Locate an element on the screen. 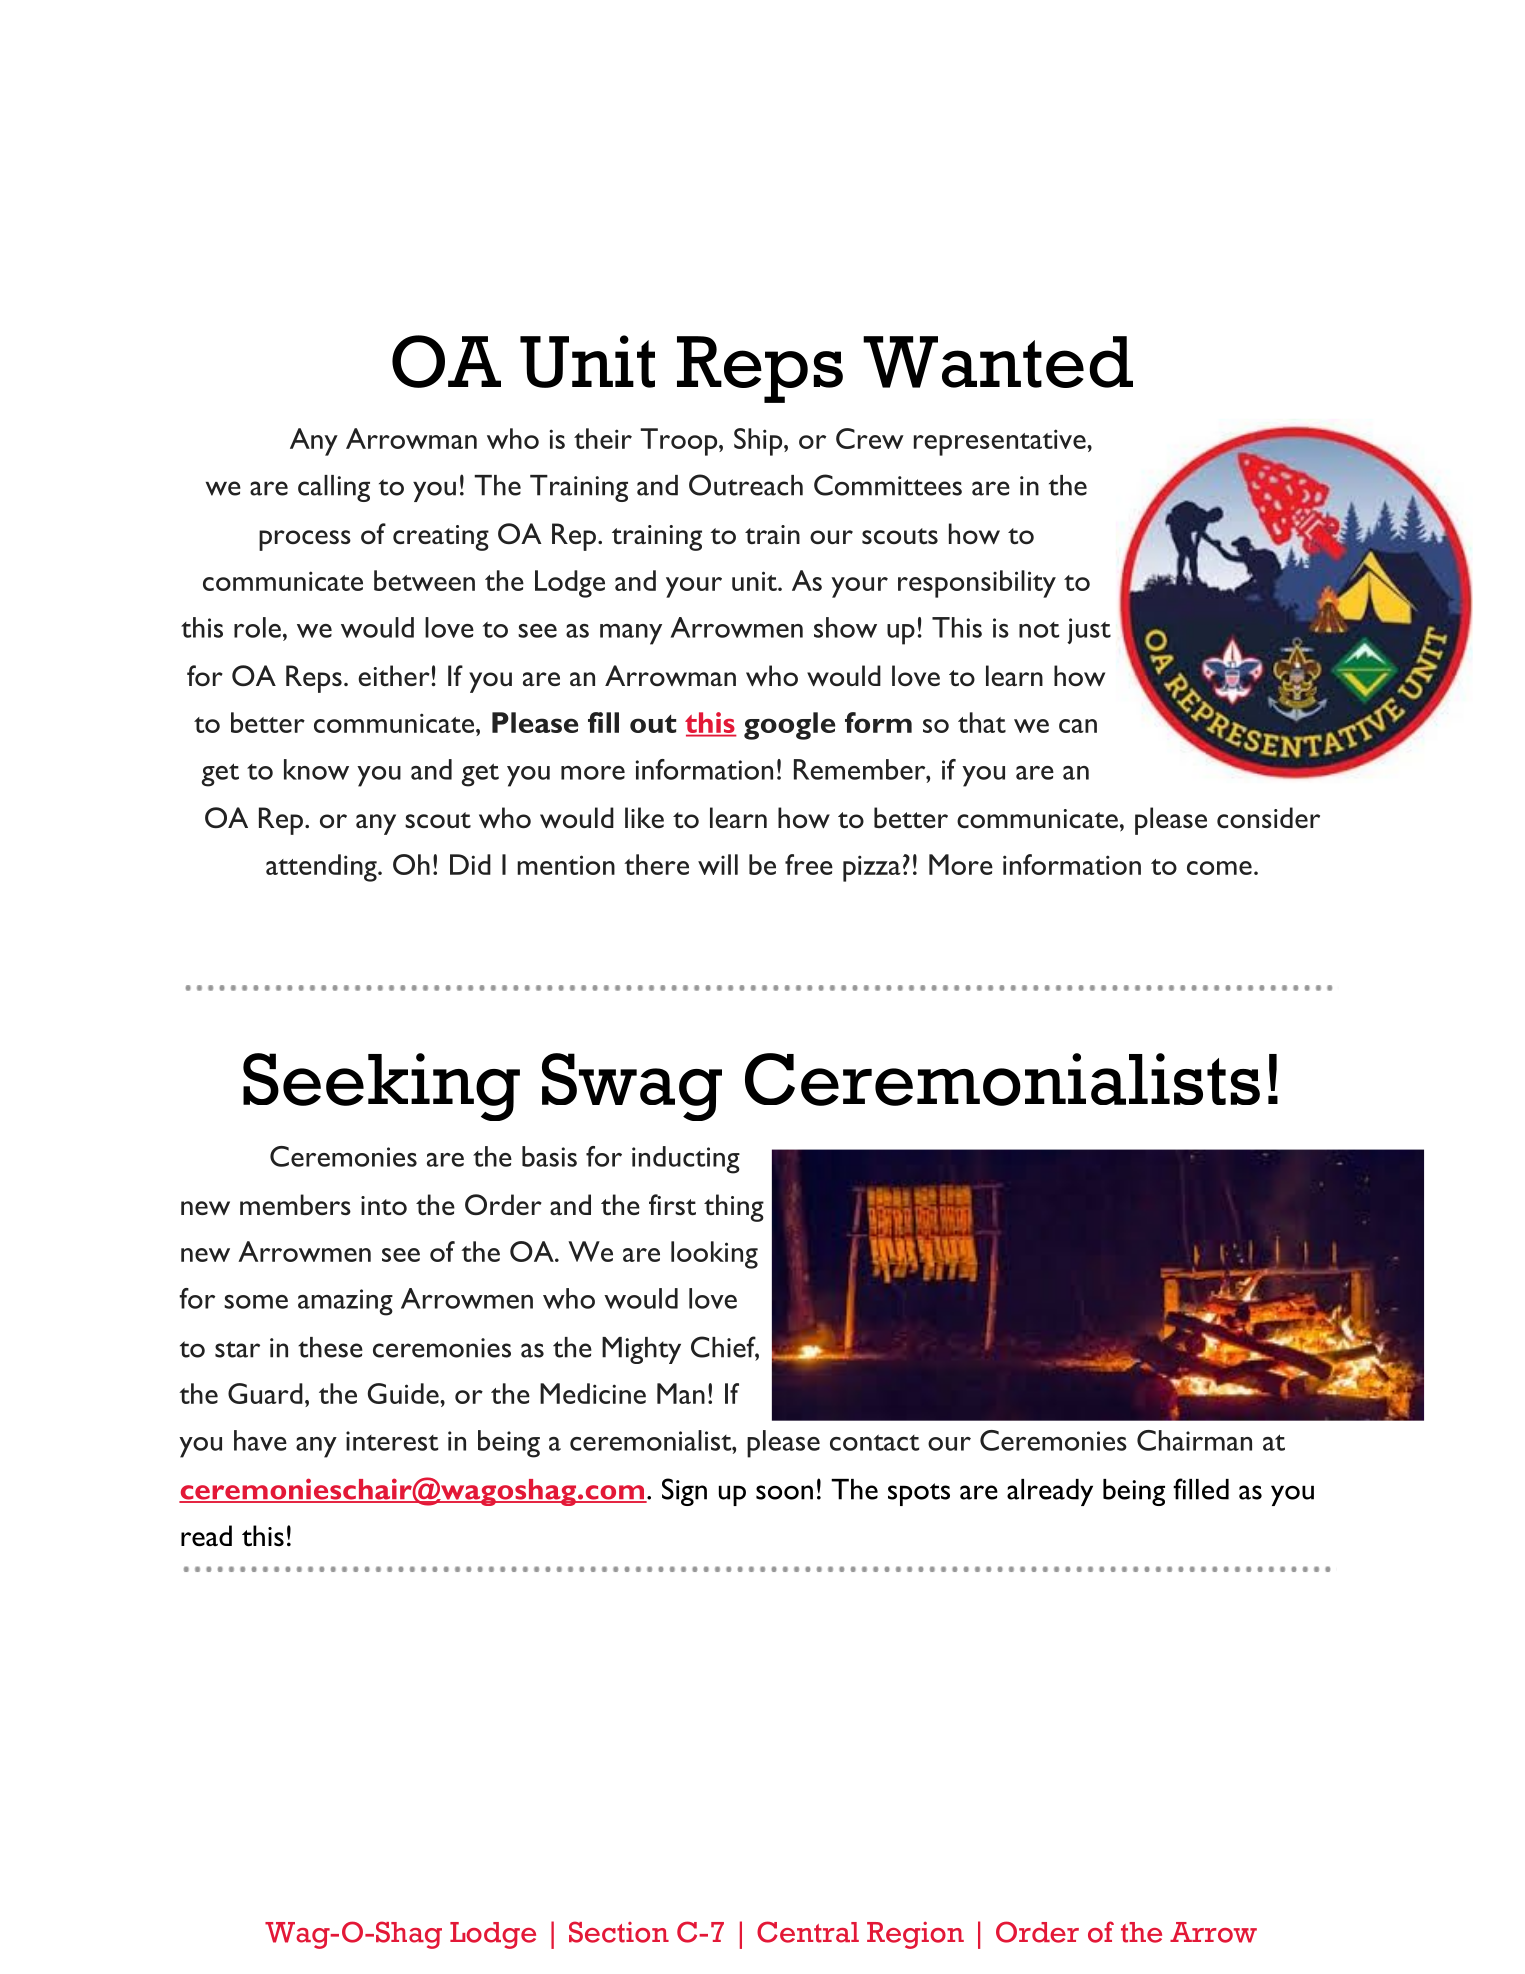  interest is located at coordinates (392, 1441).
